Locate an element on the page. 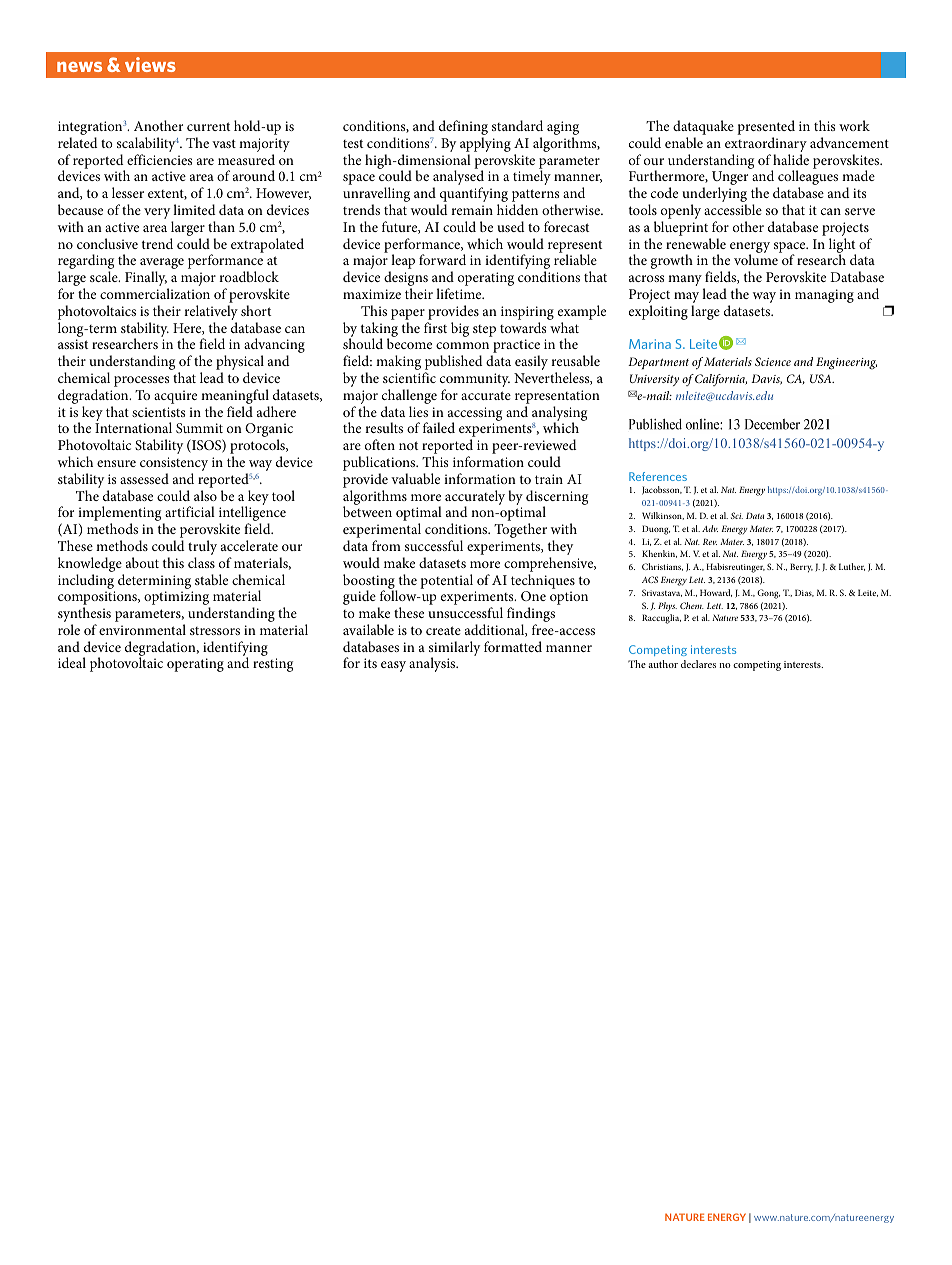 The width and height of the document is (952, 1265). presented is located at coordinates (766, 129).
